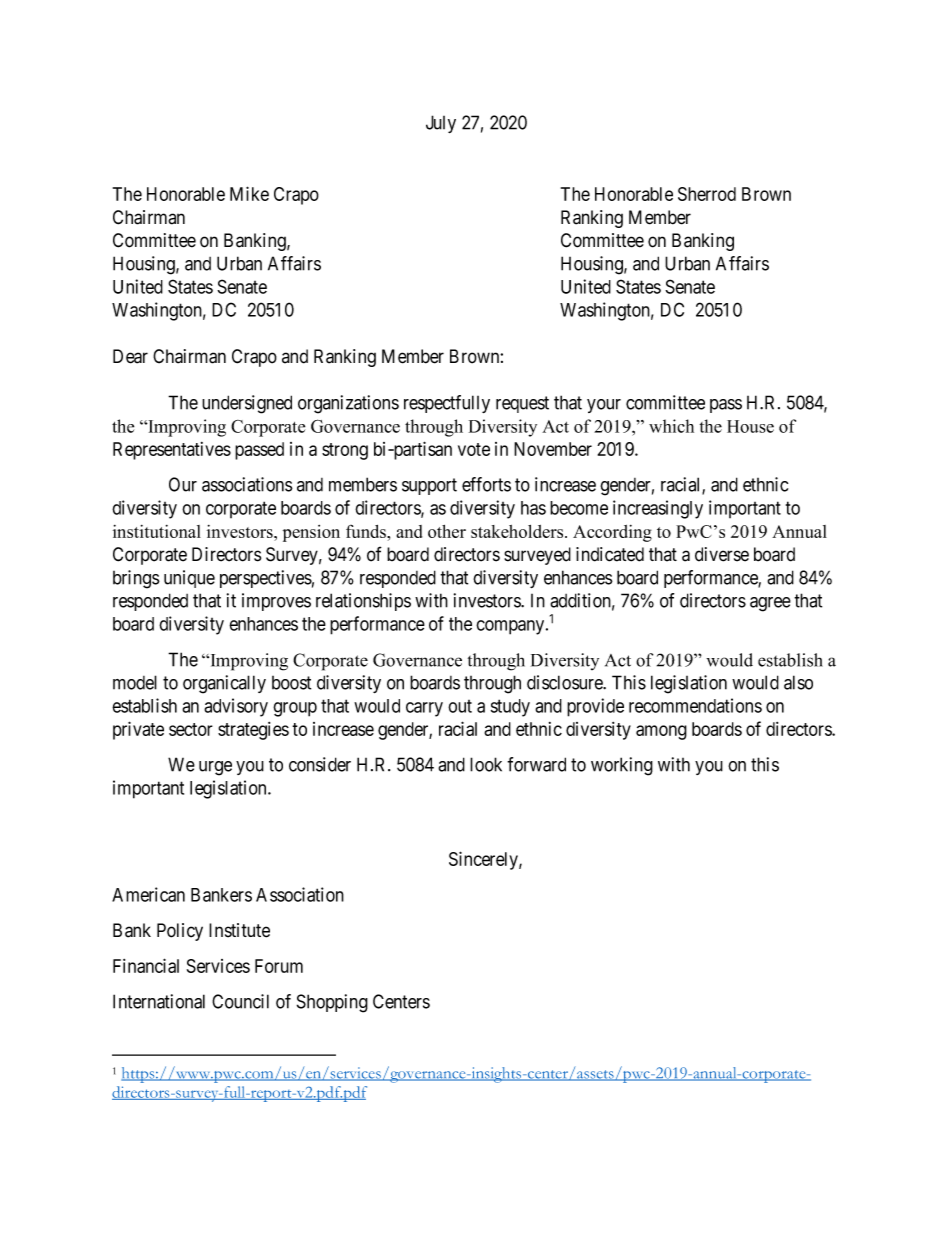  Describe the element at coordinates (460, 706) in the screenshot. I see `out` at that location.
